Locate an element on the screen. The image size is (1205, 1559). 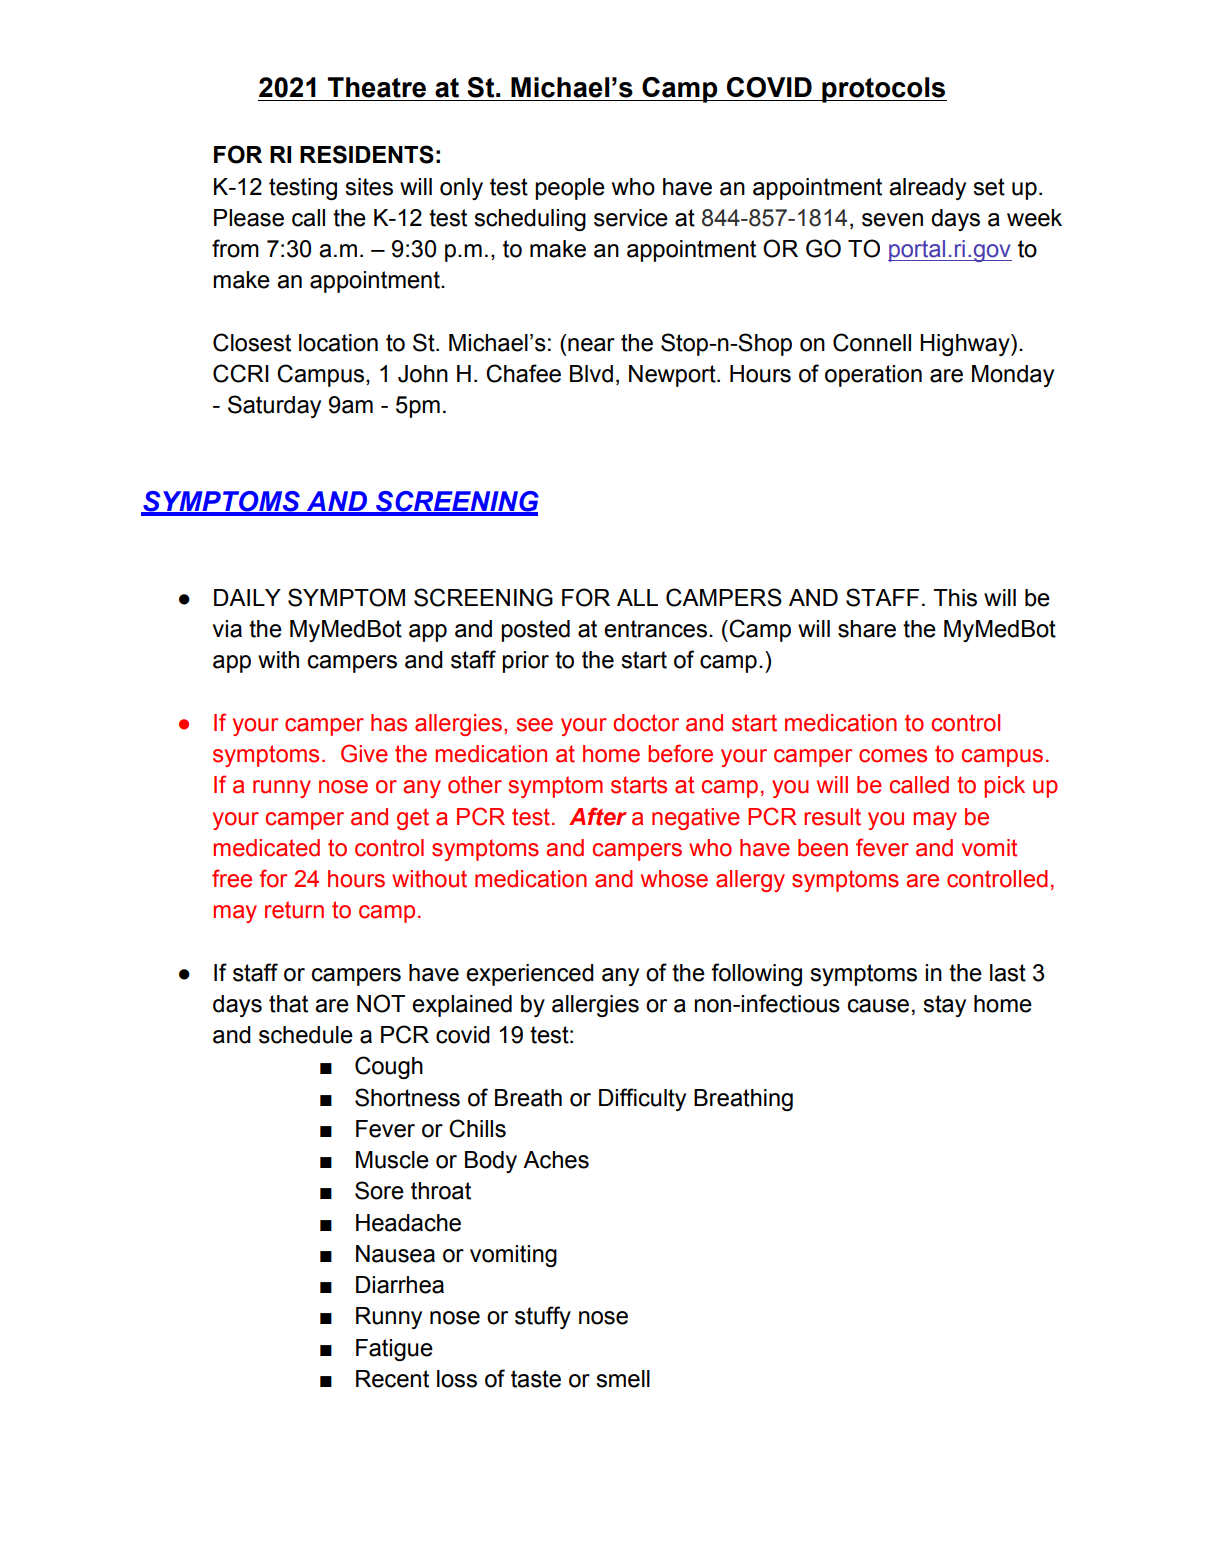
Fatigue is located at coordinates (394, 1350).
